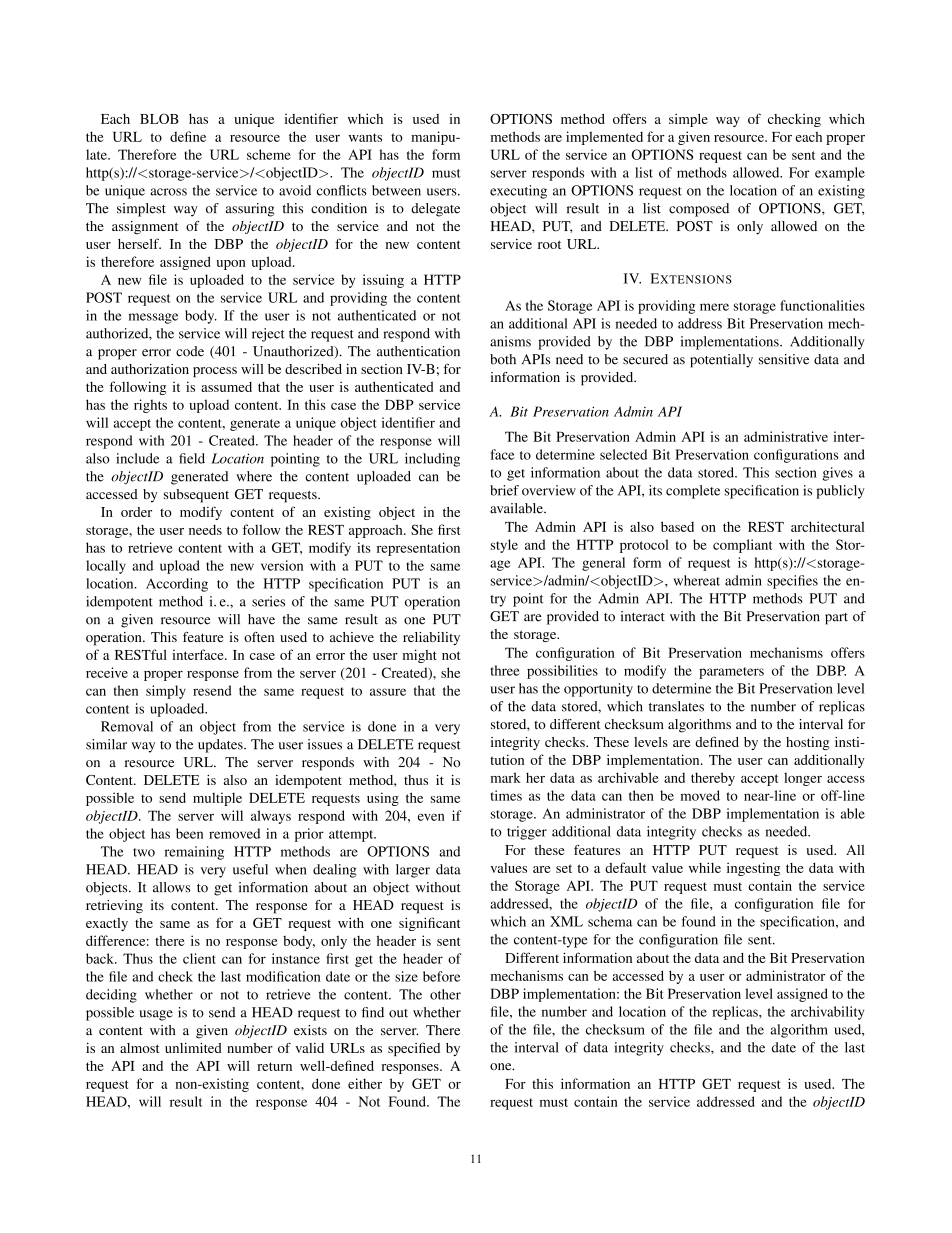 The height and width of the image is (1233, 952). I want to click on unlimited, so click(193, 1048).
